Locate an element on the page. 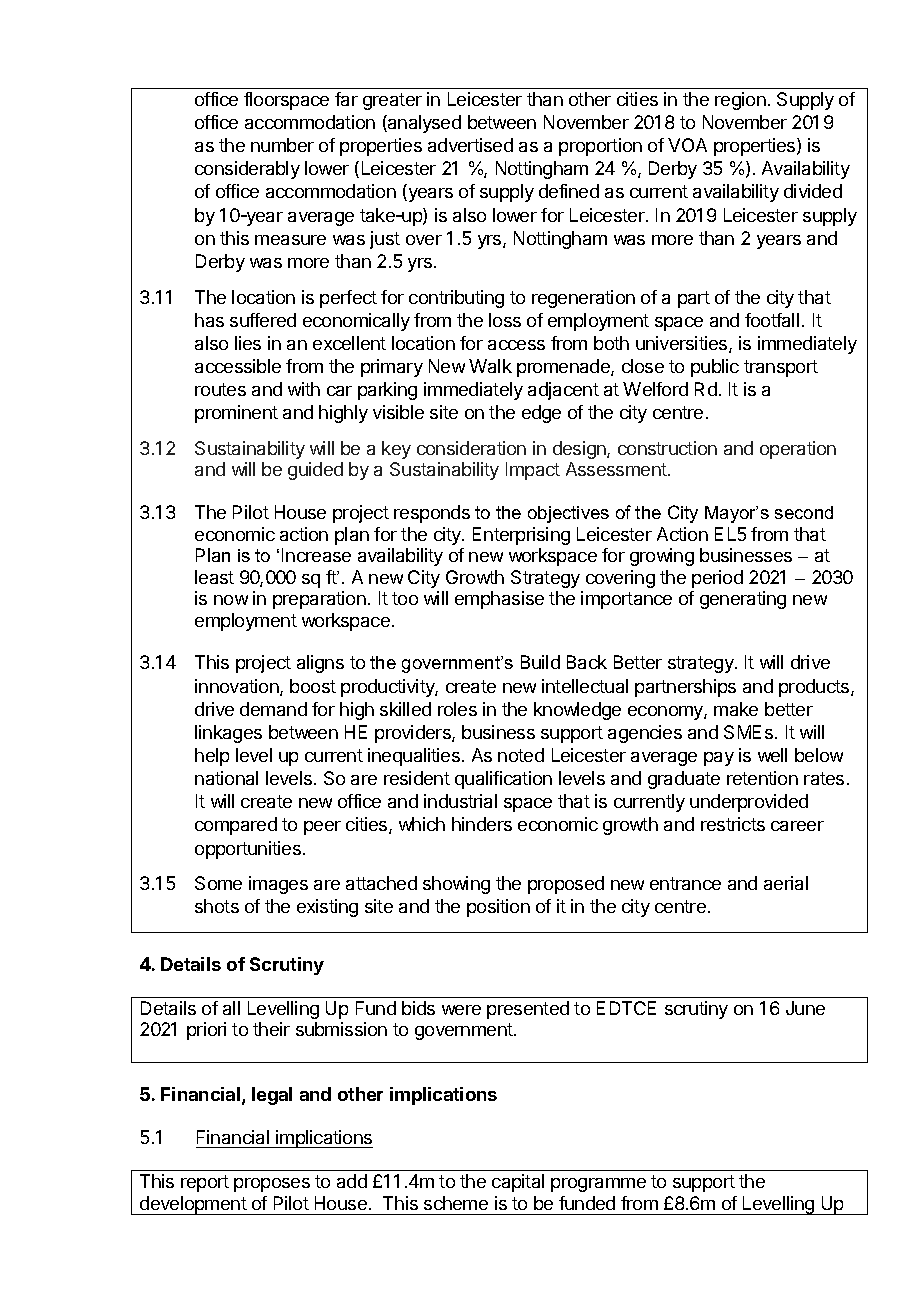 This page has width=924, height=1309. advertised is located at coordinates (470, 145).
